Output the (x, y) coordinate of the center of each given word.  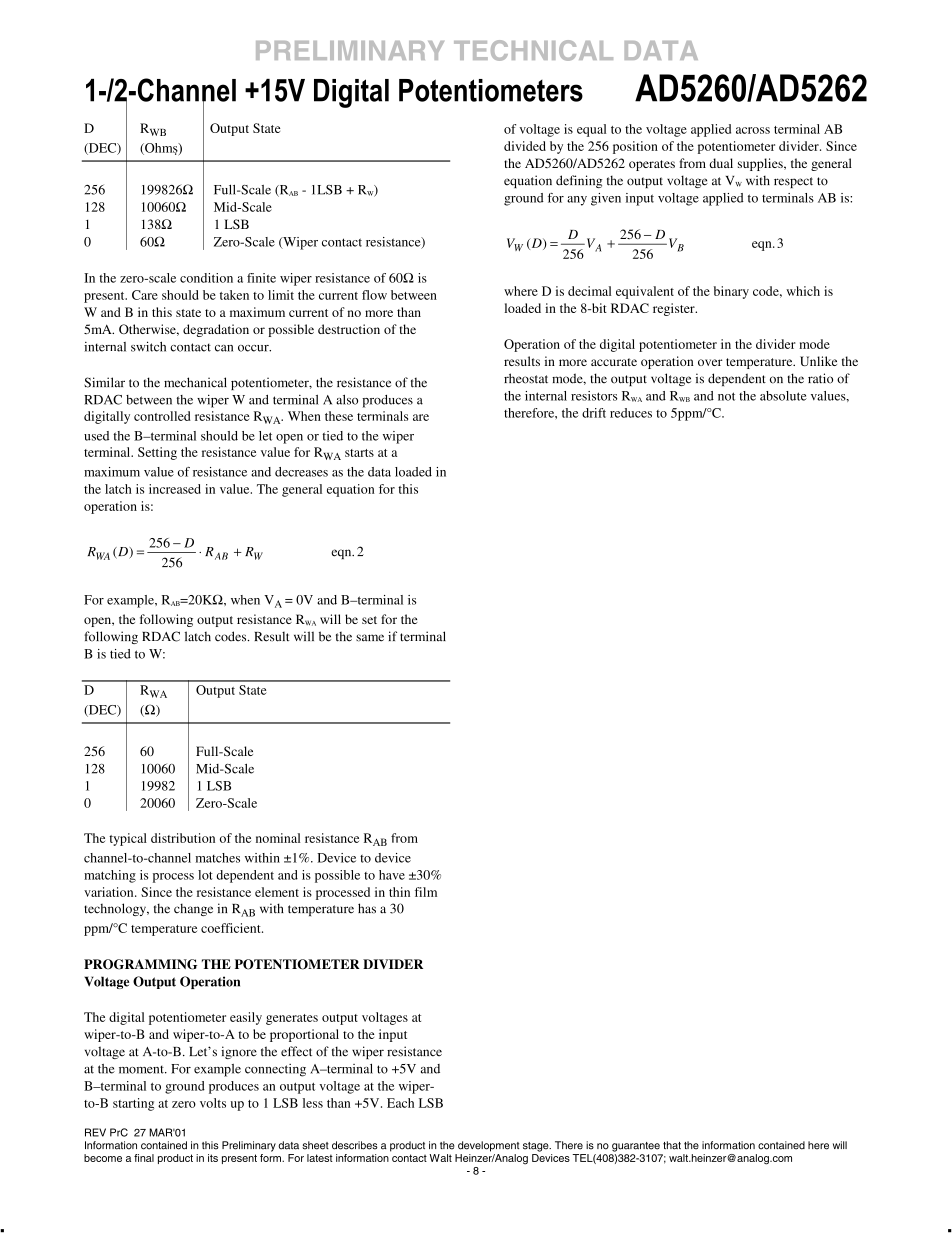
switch (148, 346)
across (753, 130)
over (710, 362)
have (392, 875)
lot (205, 875)
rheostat (526, 378)
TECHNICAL (533, 50)
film (426, 892)
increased (175, 489)
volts (213, 1103)
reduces (631, 413)
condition (206, 278)
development (488, 1146)
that (672, 1145)
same (370, 638)
